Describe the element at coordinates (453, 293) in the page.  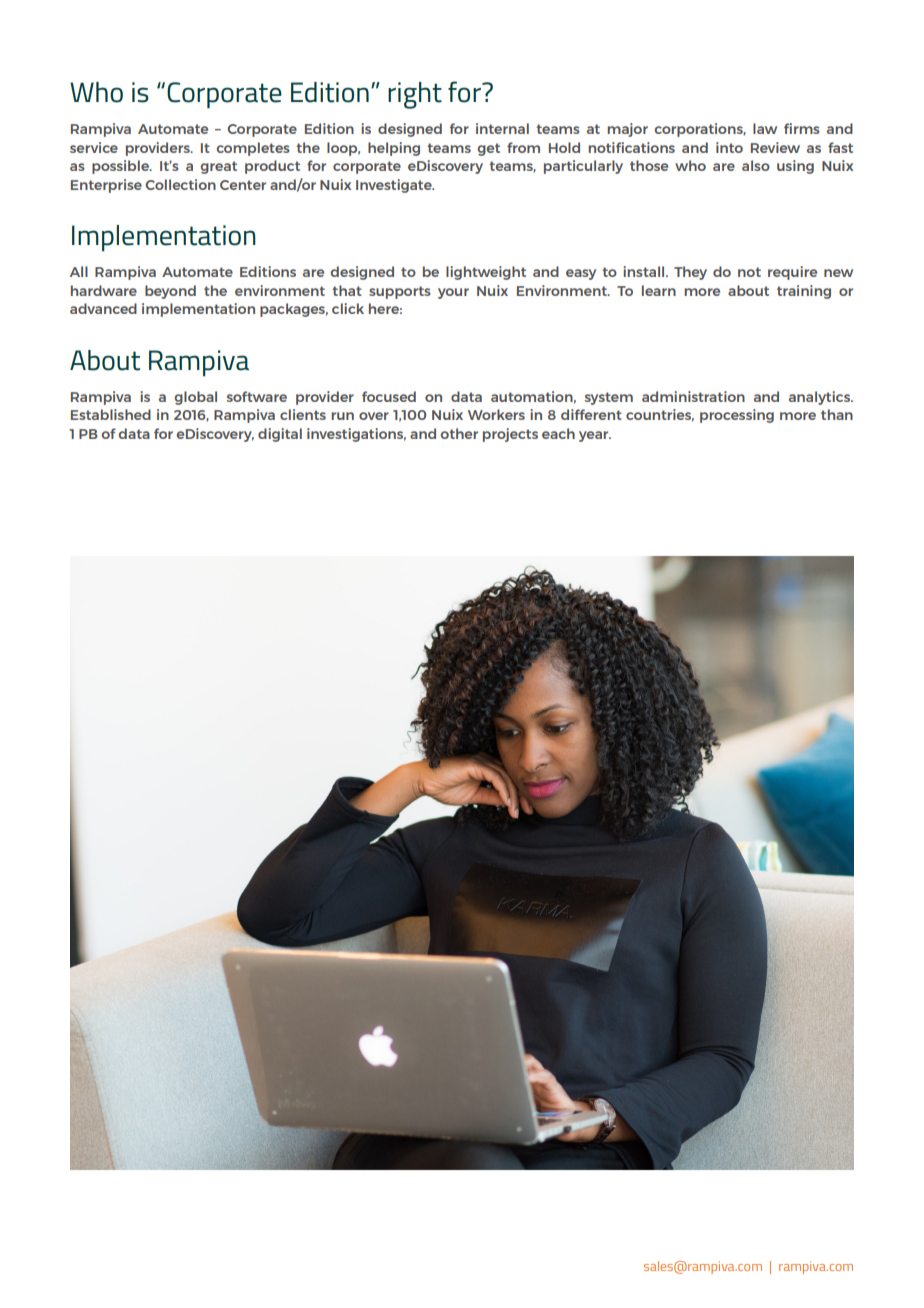
I see `your` at that location.
